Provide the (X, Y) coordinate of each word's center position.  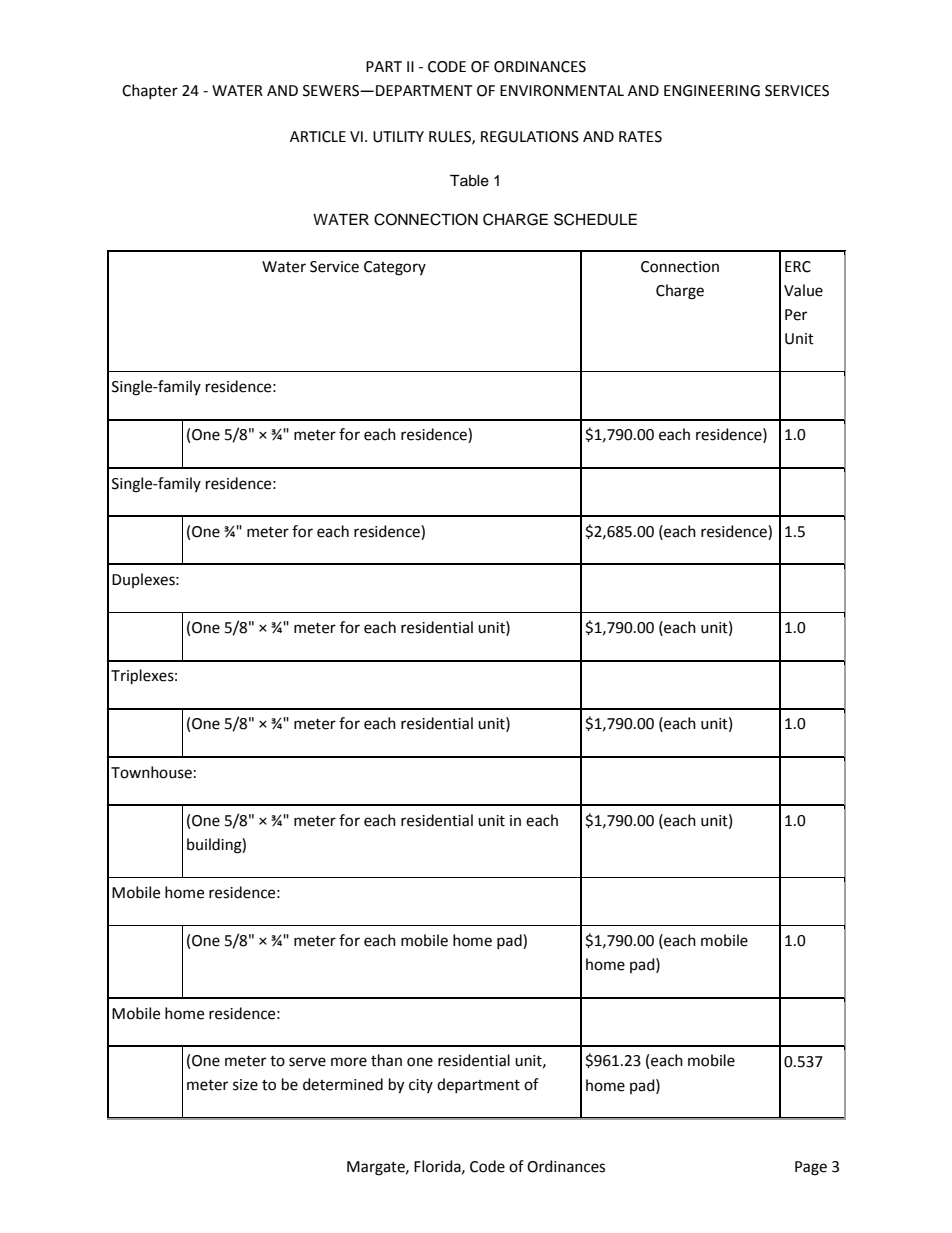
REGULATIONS (530, 137)
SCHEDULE (595, 219)
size (245, 1085)
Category (395, 268)
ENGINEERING (712, 91)
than (386, 1060)
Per (796, 315)
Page (811, 1168)
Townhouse (151, 772)
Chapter (150, 91)
